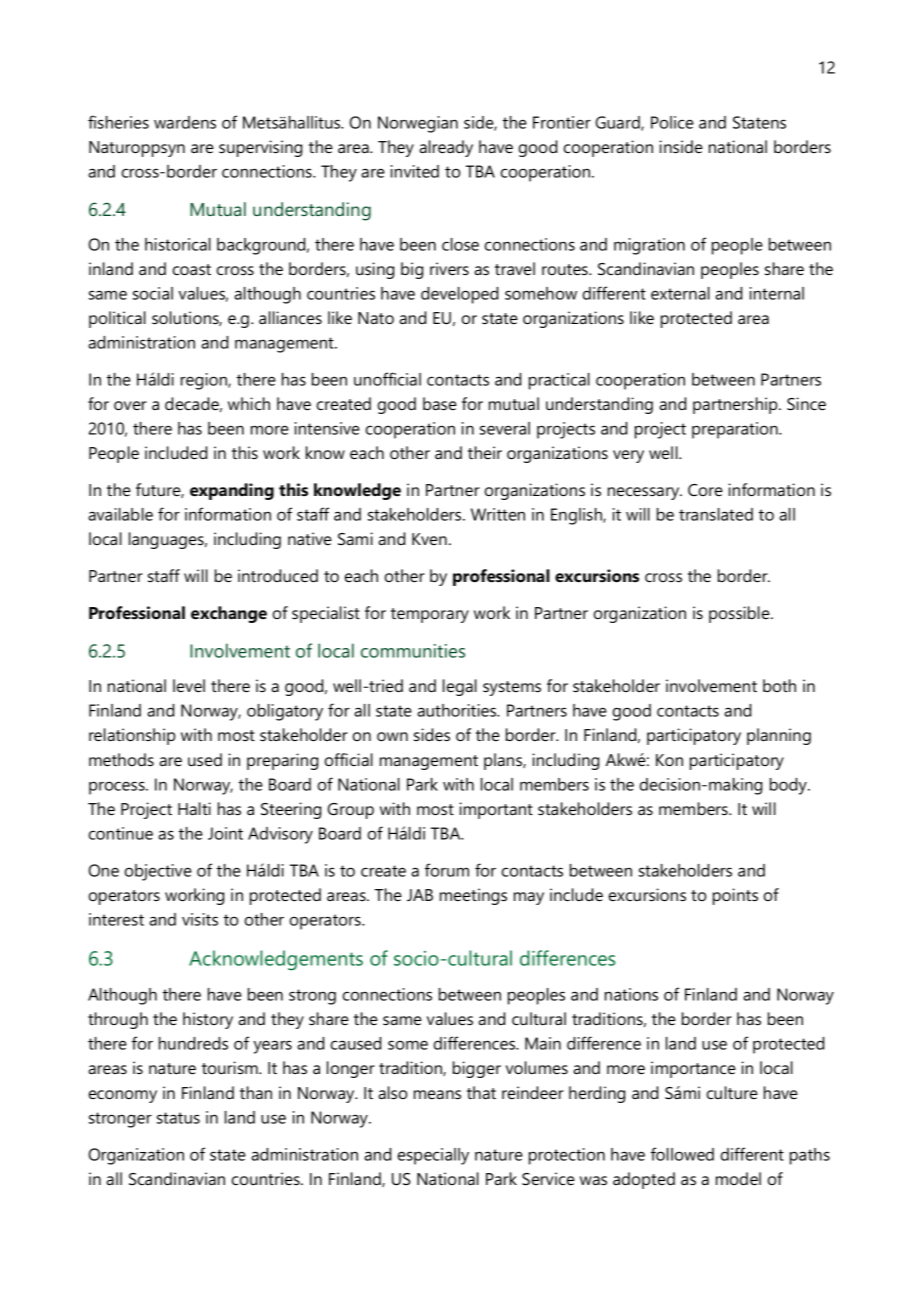 The width and height of the image is (924, 1308). I want to click on points, so click(735, 896).
